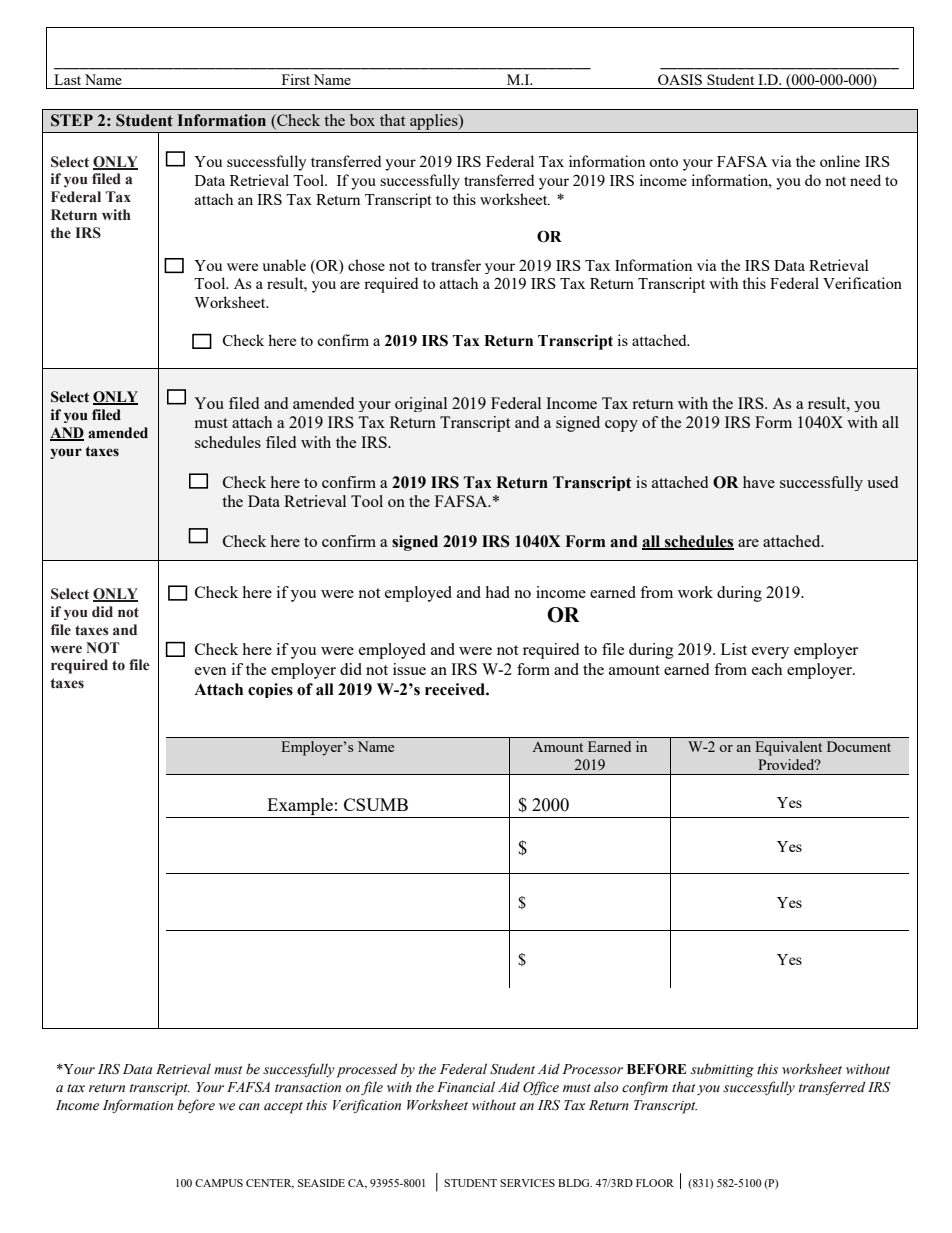 Image resolution: width=952 pixels, height=1233 pixels. I want to click on unable, so click(284, 265).
